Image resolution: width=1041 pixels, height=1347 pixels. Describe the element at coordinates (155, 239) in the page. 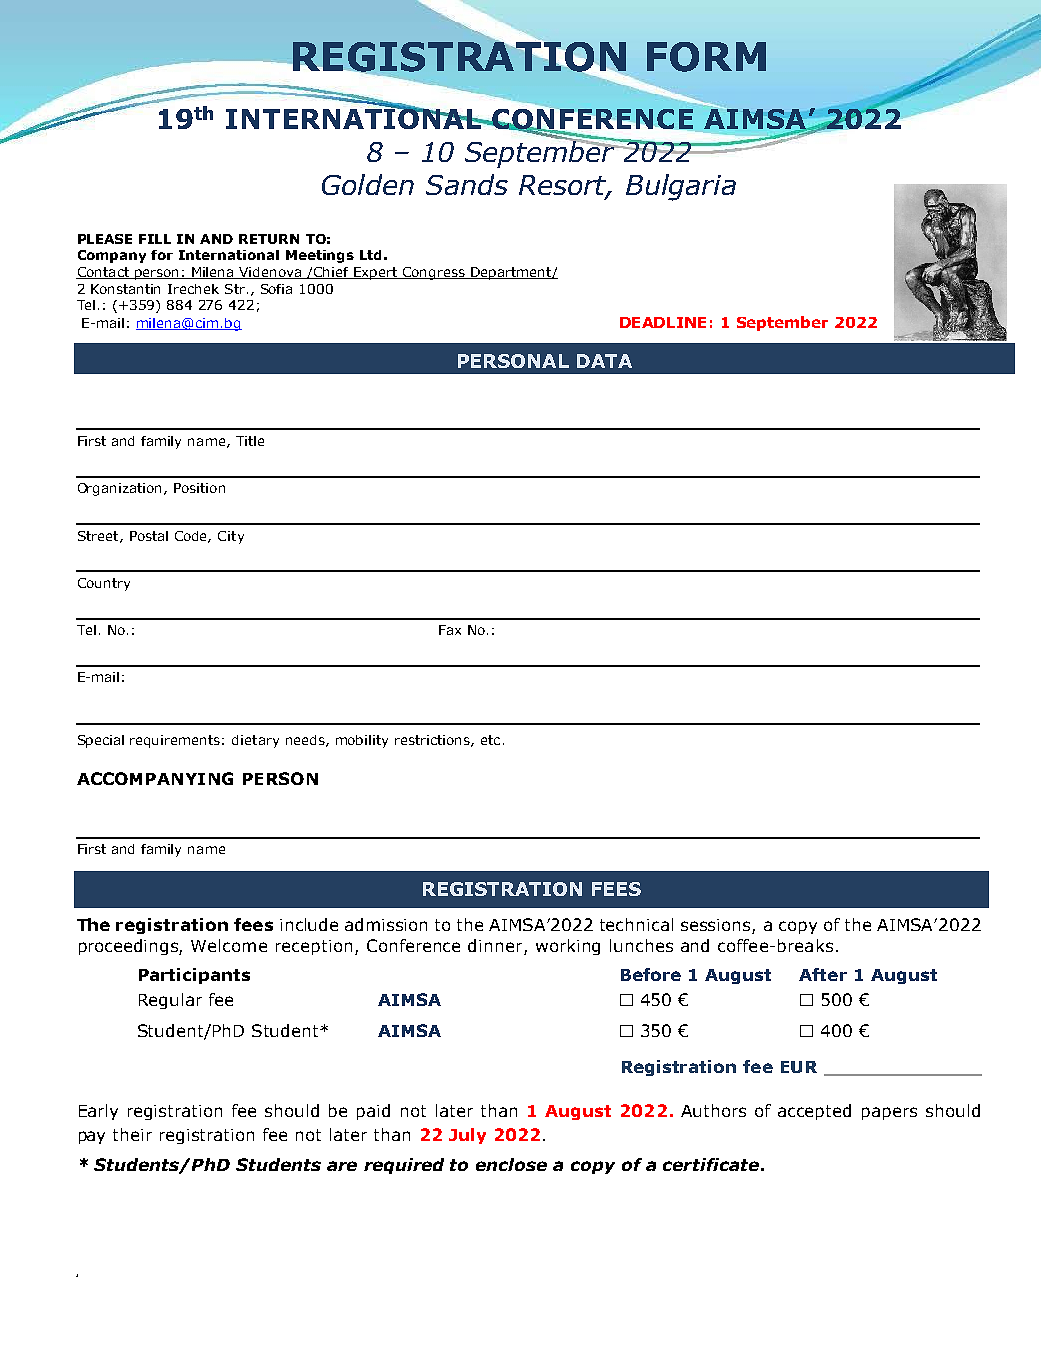

I see `FILL` at that location.
